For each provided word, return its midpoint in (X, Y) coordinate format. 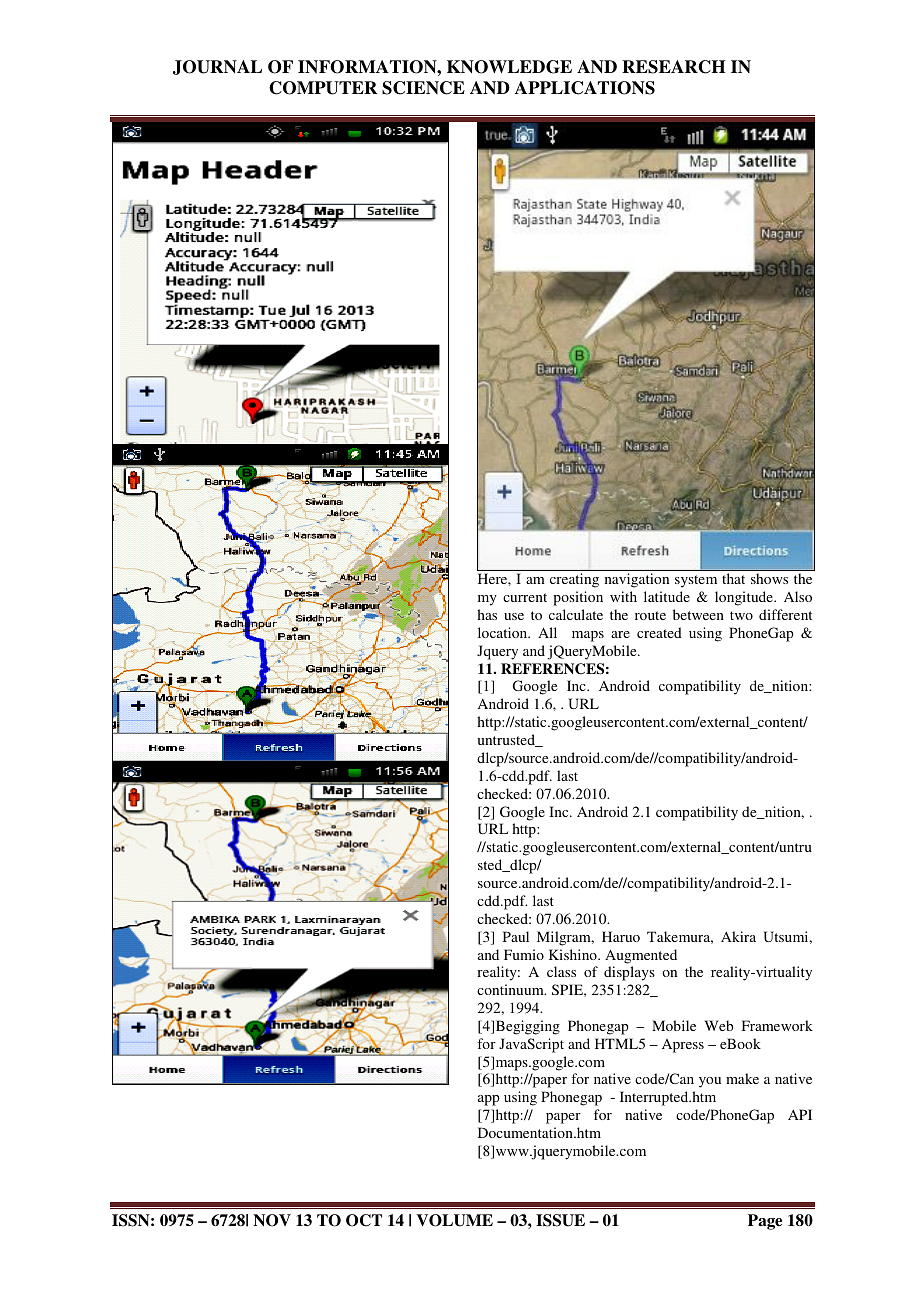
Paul (516, 936)
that (733, 578)
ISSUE (560, 1220)
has (487, 614)
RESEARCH (673, 67)
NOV (272, 1220)
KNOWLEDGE (509, 67)
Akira (738, 936)
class (561, 971)
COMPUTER (323, 88)
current (525, 597)
